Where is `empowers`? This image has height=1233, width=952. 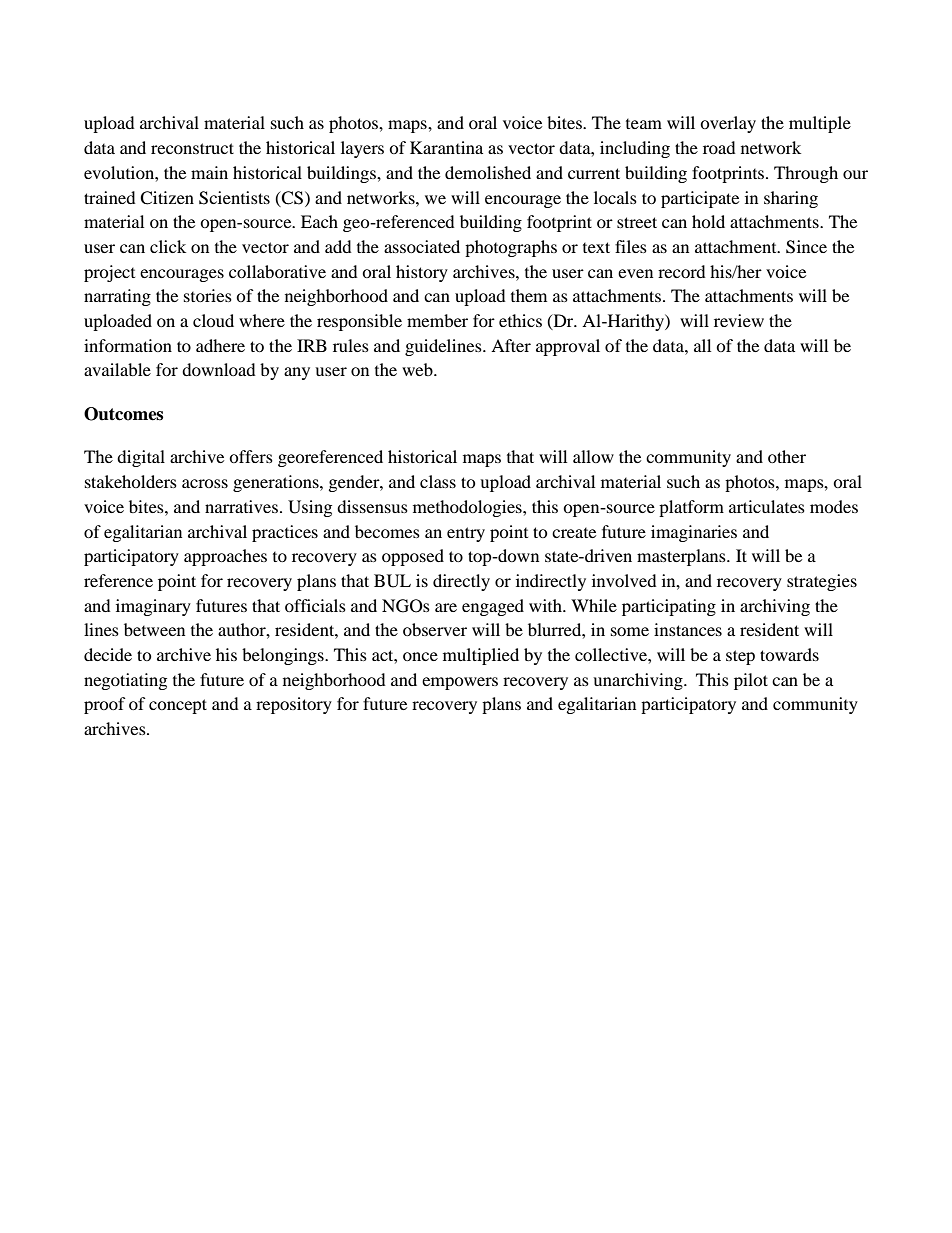
empowers is located at coordinates (460, 683).
